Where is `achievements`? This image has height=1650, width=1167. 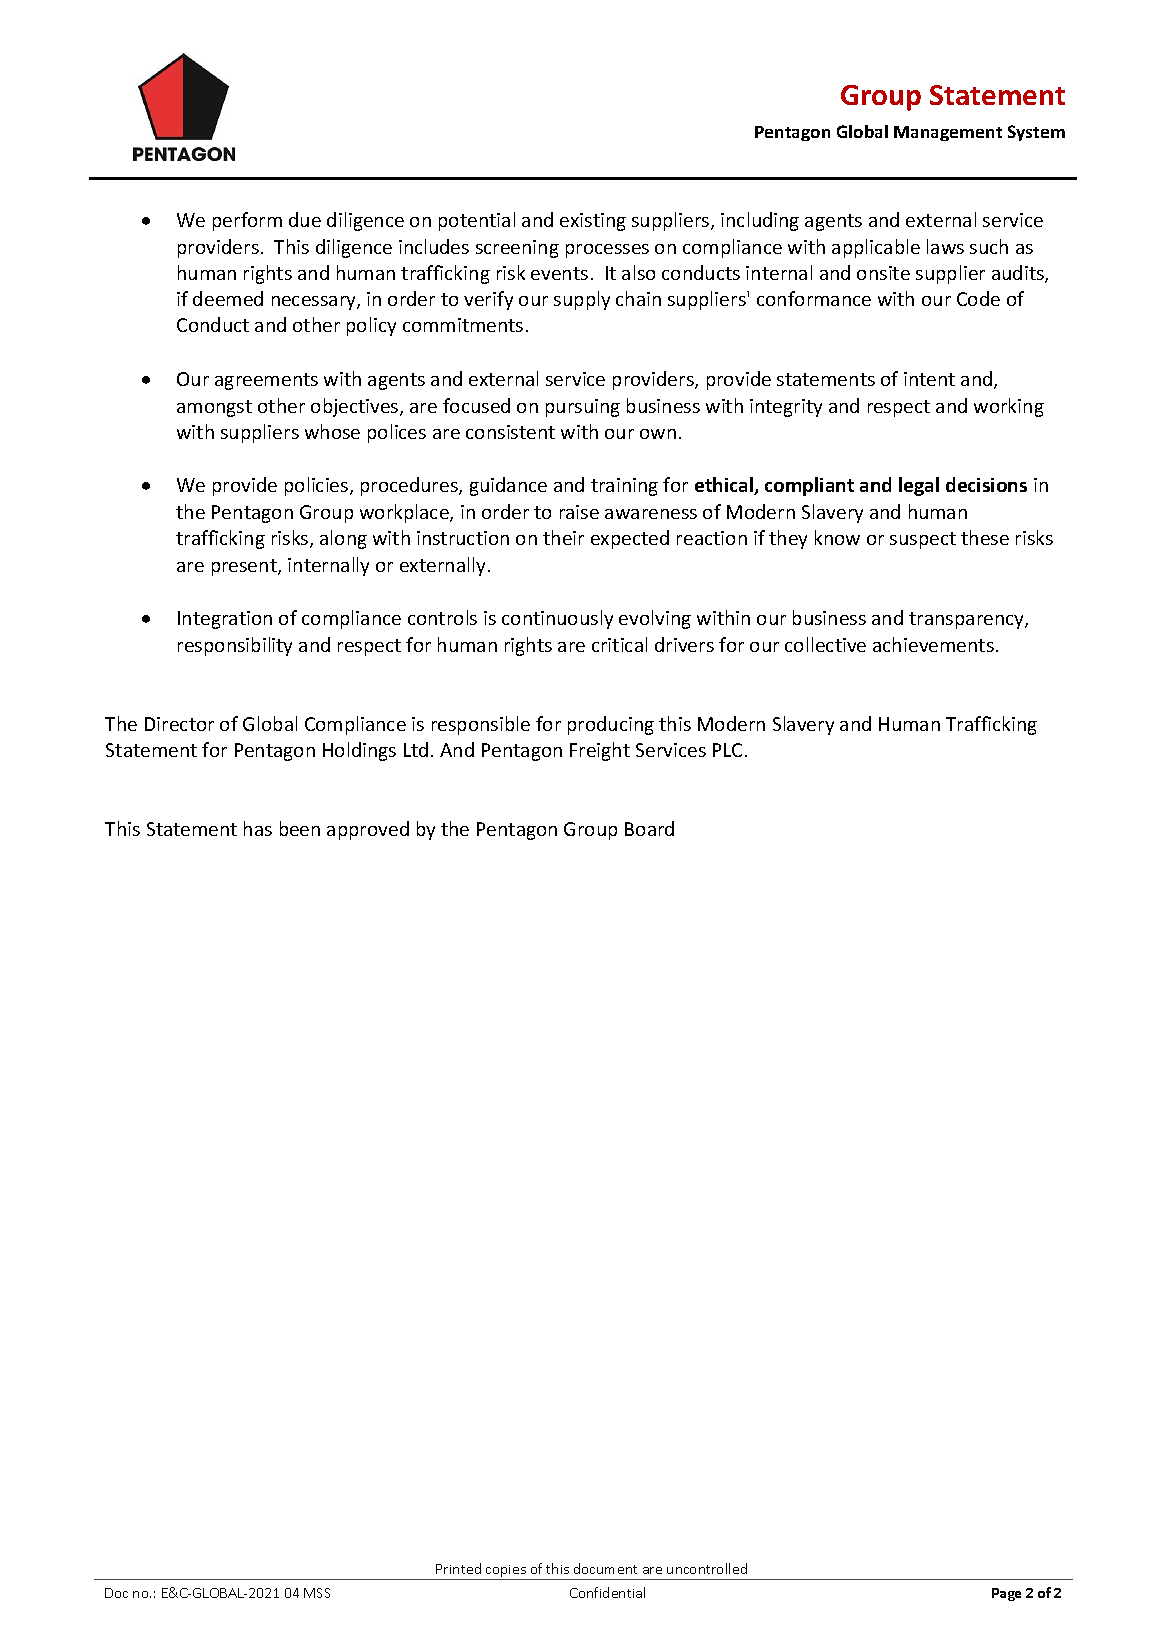
achievements is located at coordinates (933, 644).
